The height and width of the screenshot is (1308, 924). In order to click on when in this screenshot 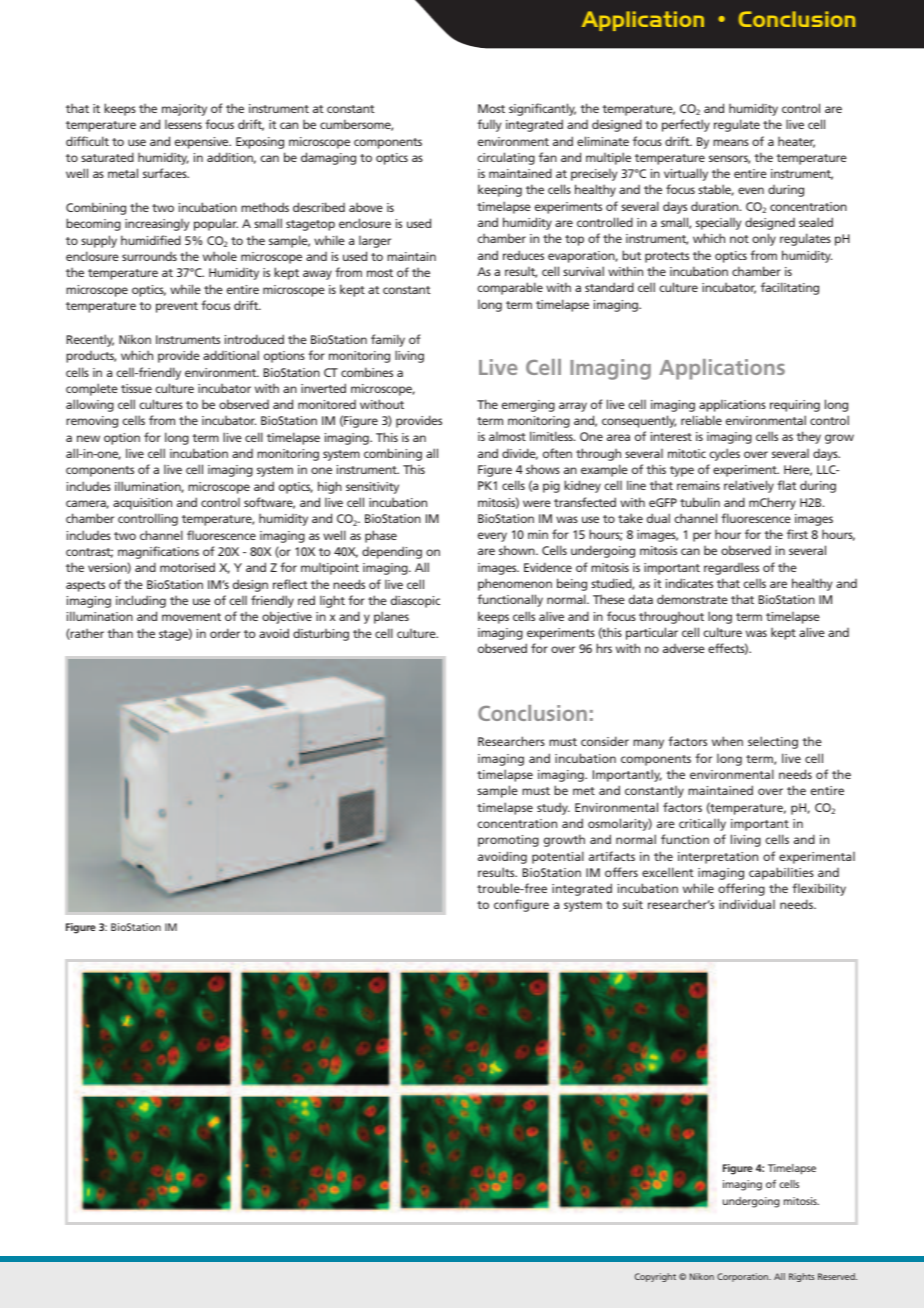, I will do `click(727, 741)`.
